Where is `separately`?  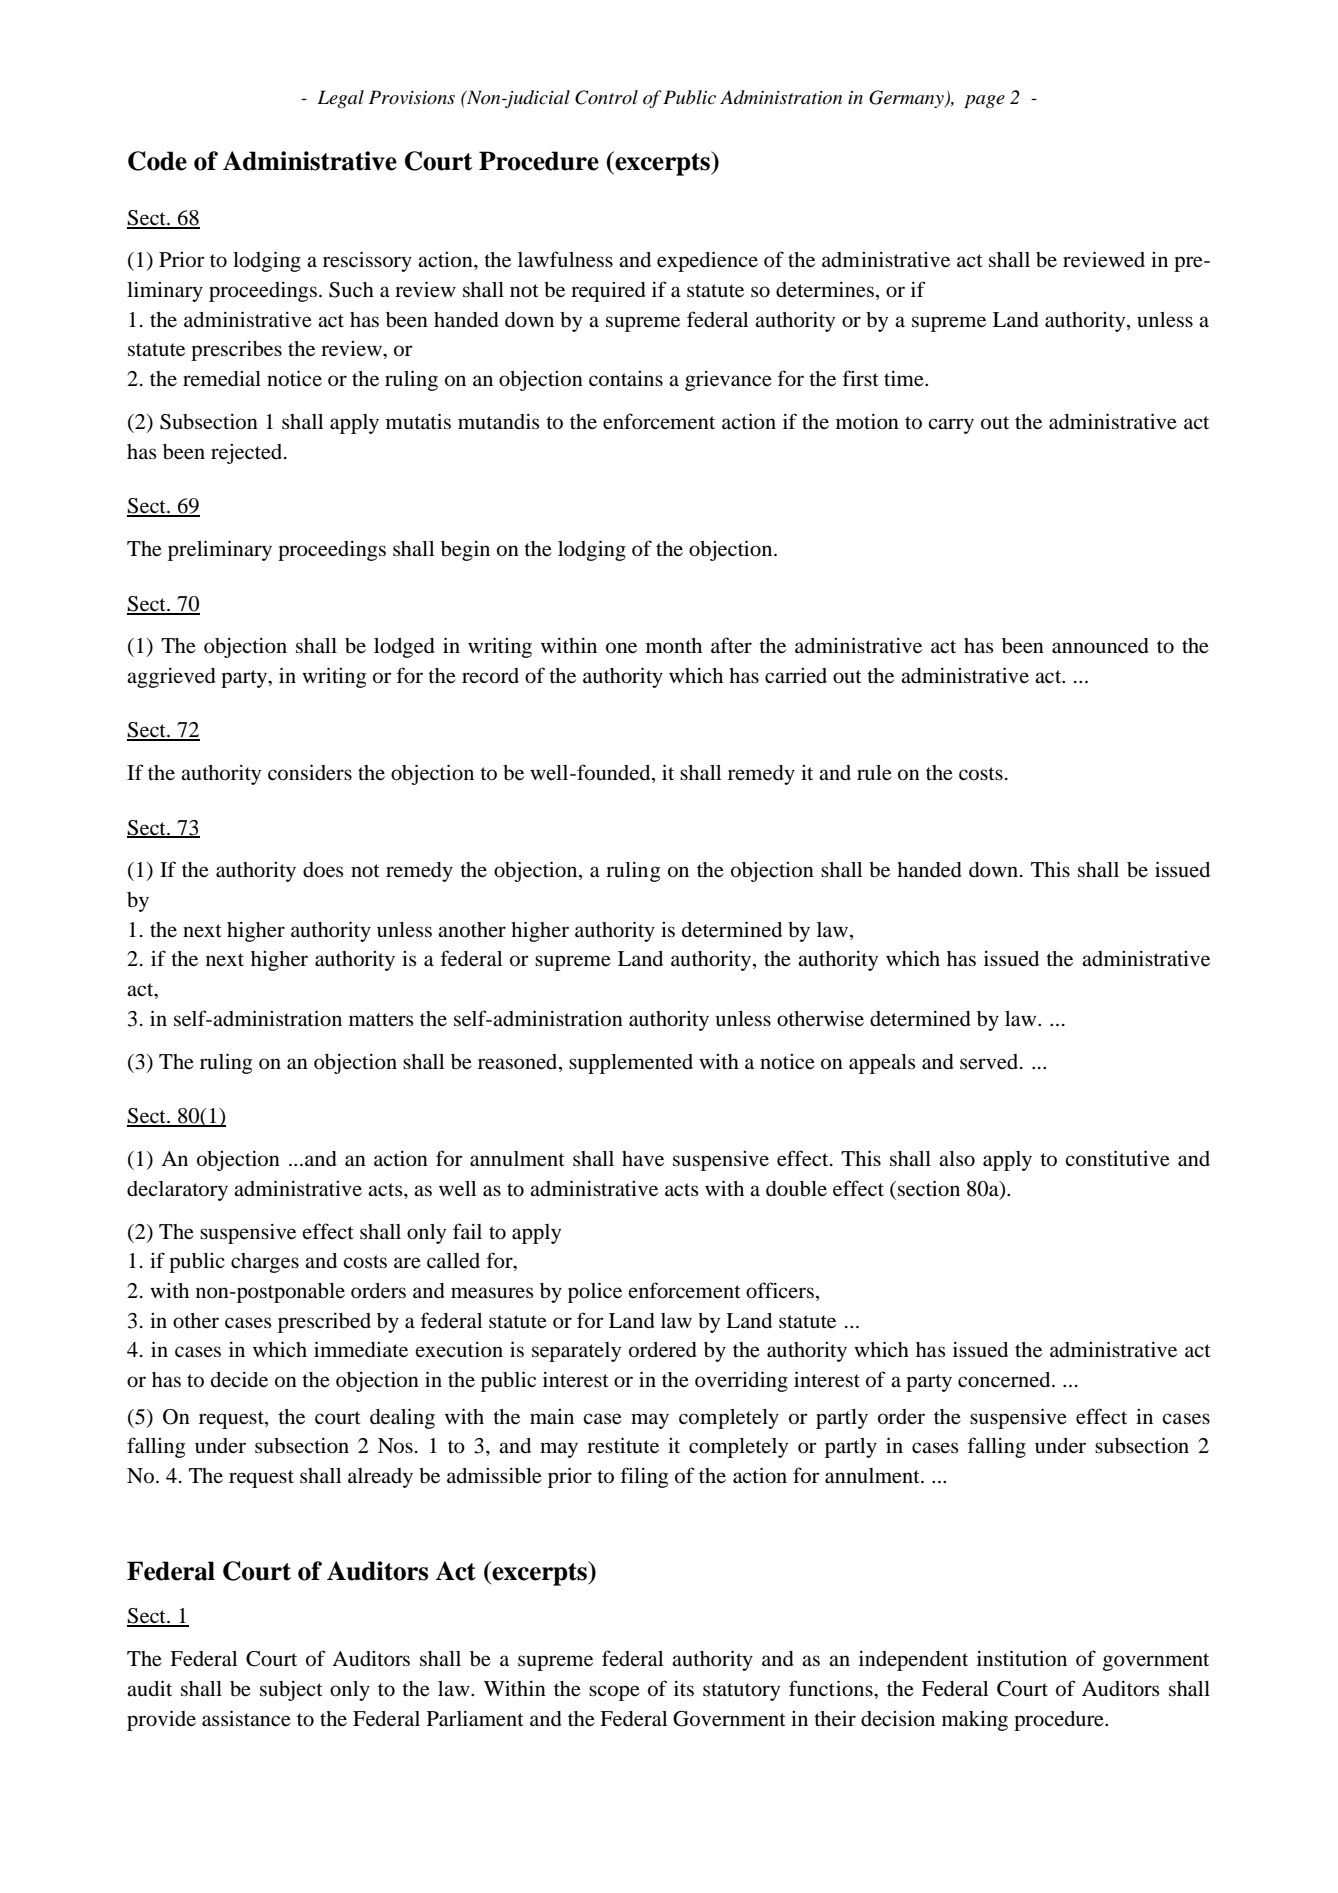 separately is located at coordinates (576, 1352).
